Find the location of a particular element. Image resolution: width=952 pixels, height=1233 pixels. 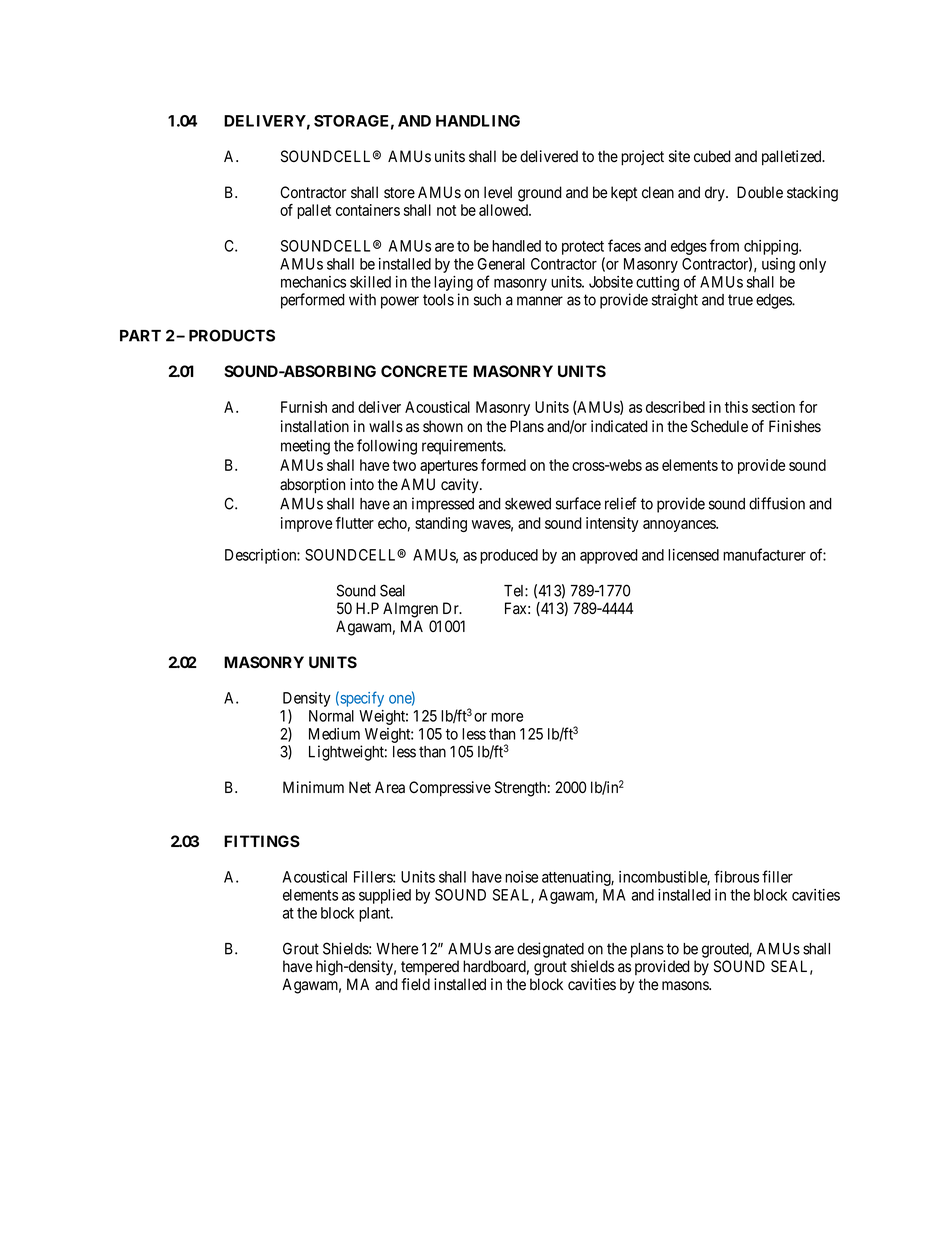

containers is located at coordinates (368, 210).
